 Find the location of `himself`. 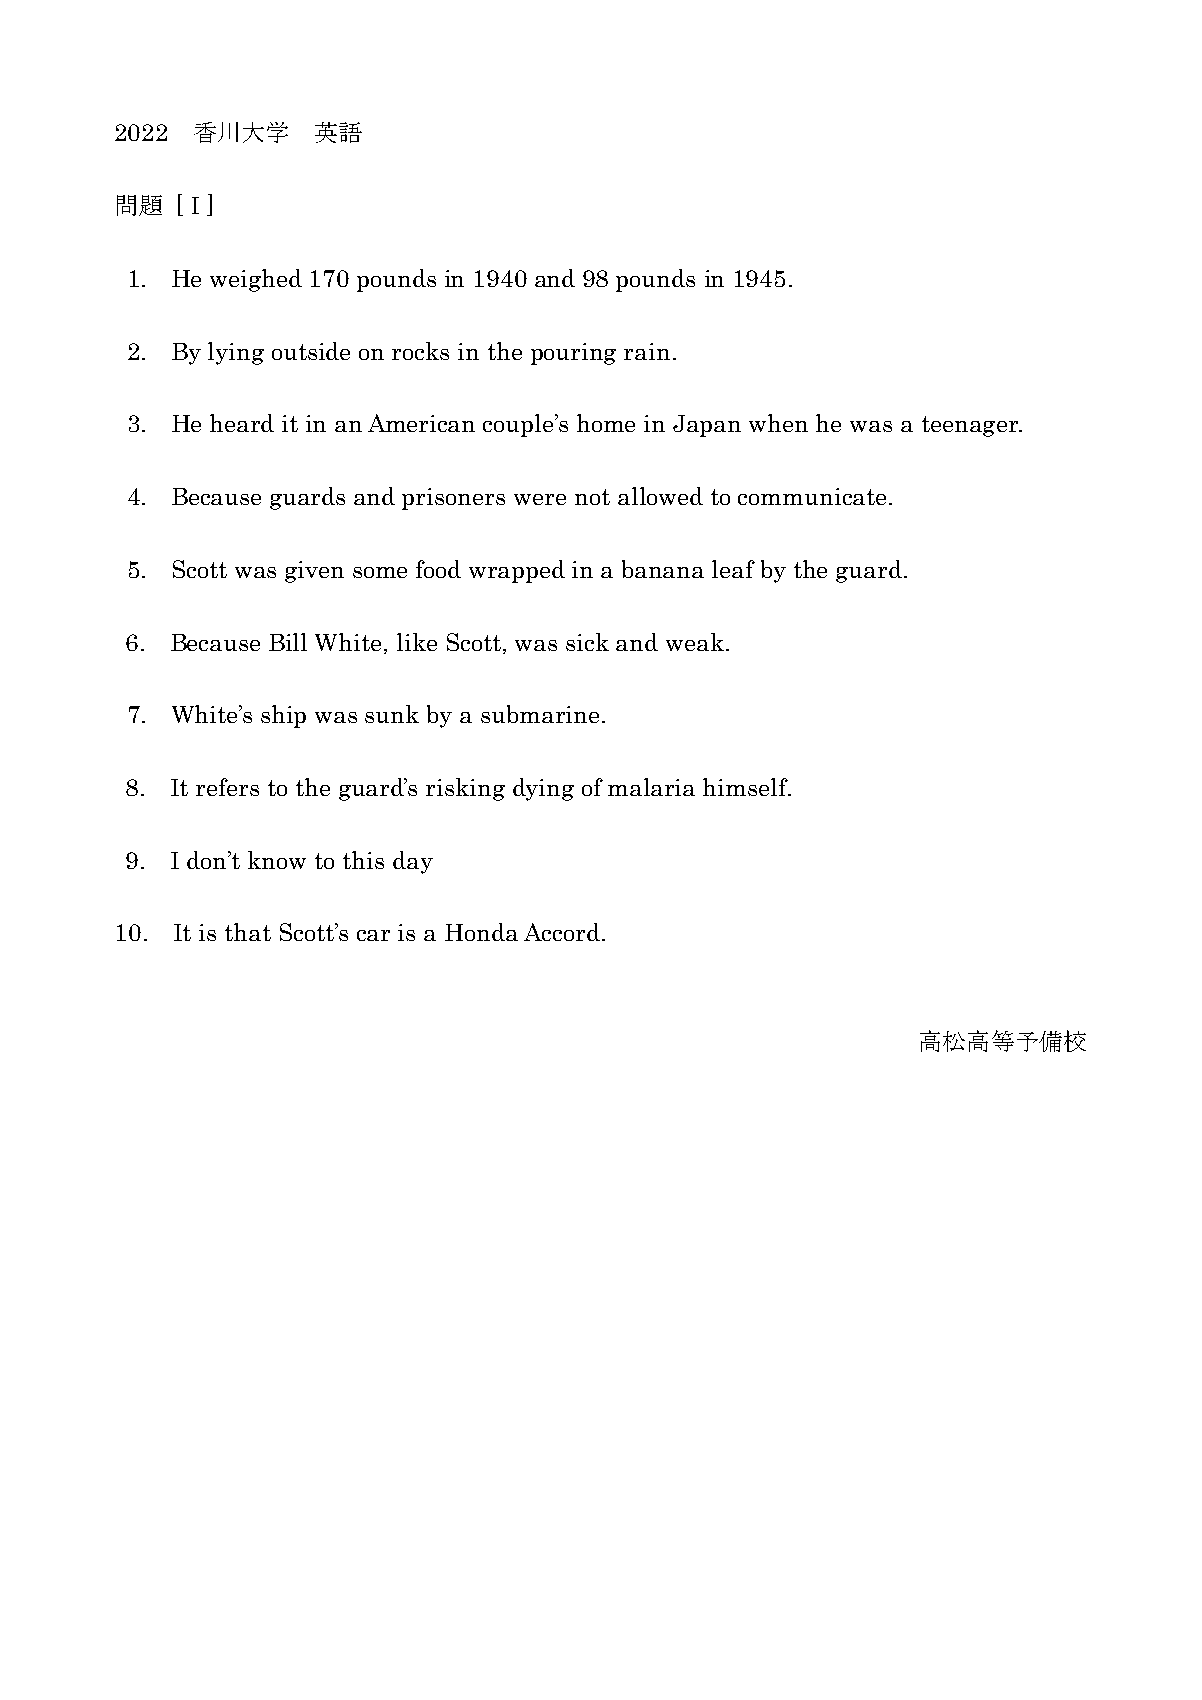

himself is located at coordinates (746, 787).
